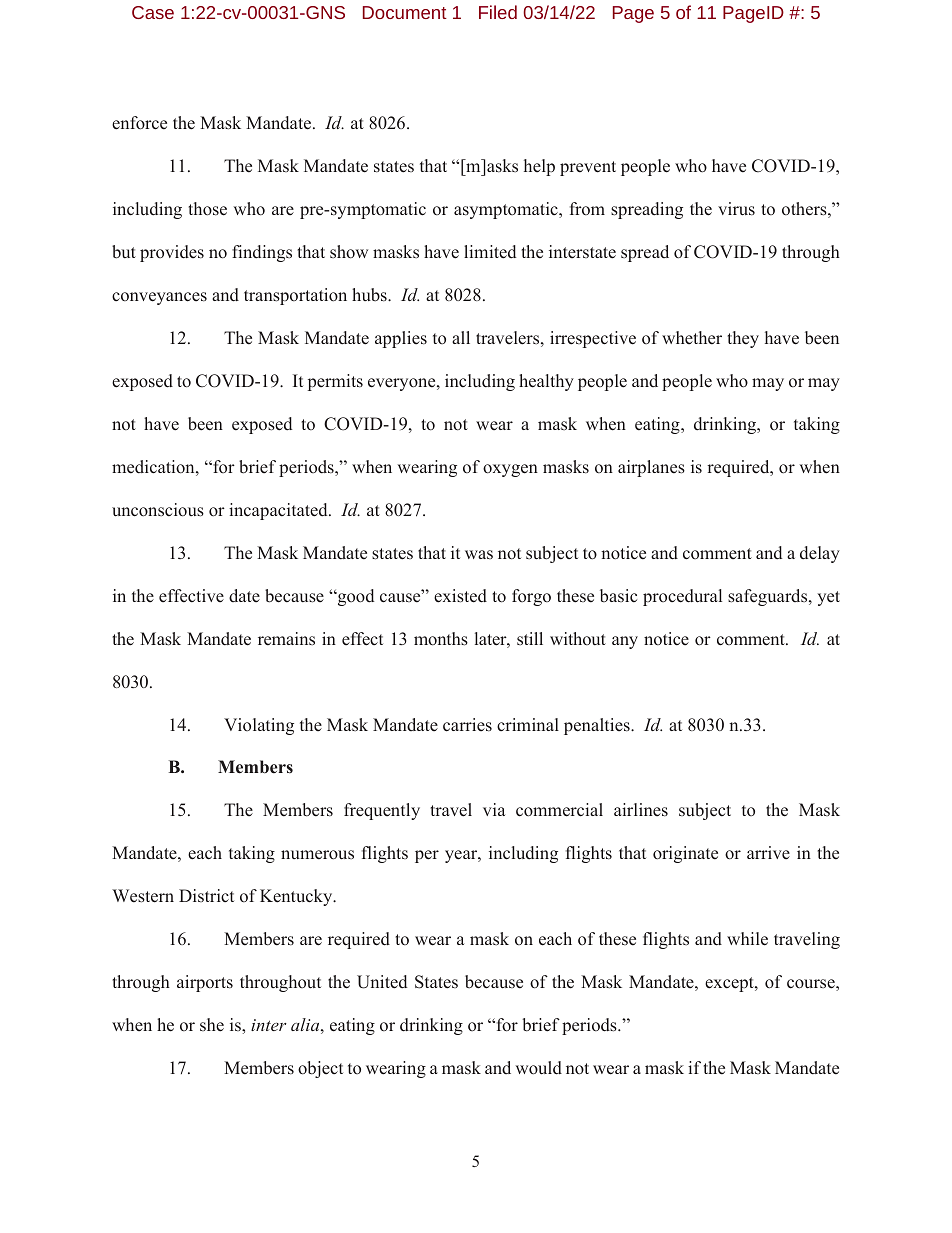 The image size is (952, 1233). Describe the element at coordinates (158, 510) in the screenshot. I see `unconscious` at that location.
